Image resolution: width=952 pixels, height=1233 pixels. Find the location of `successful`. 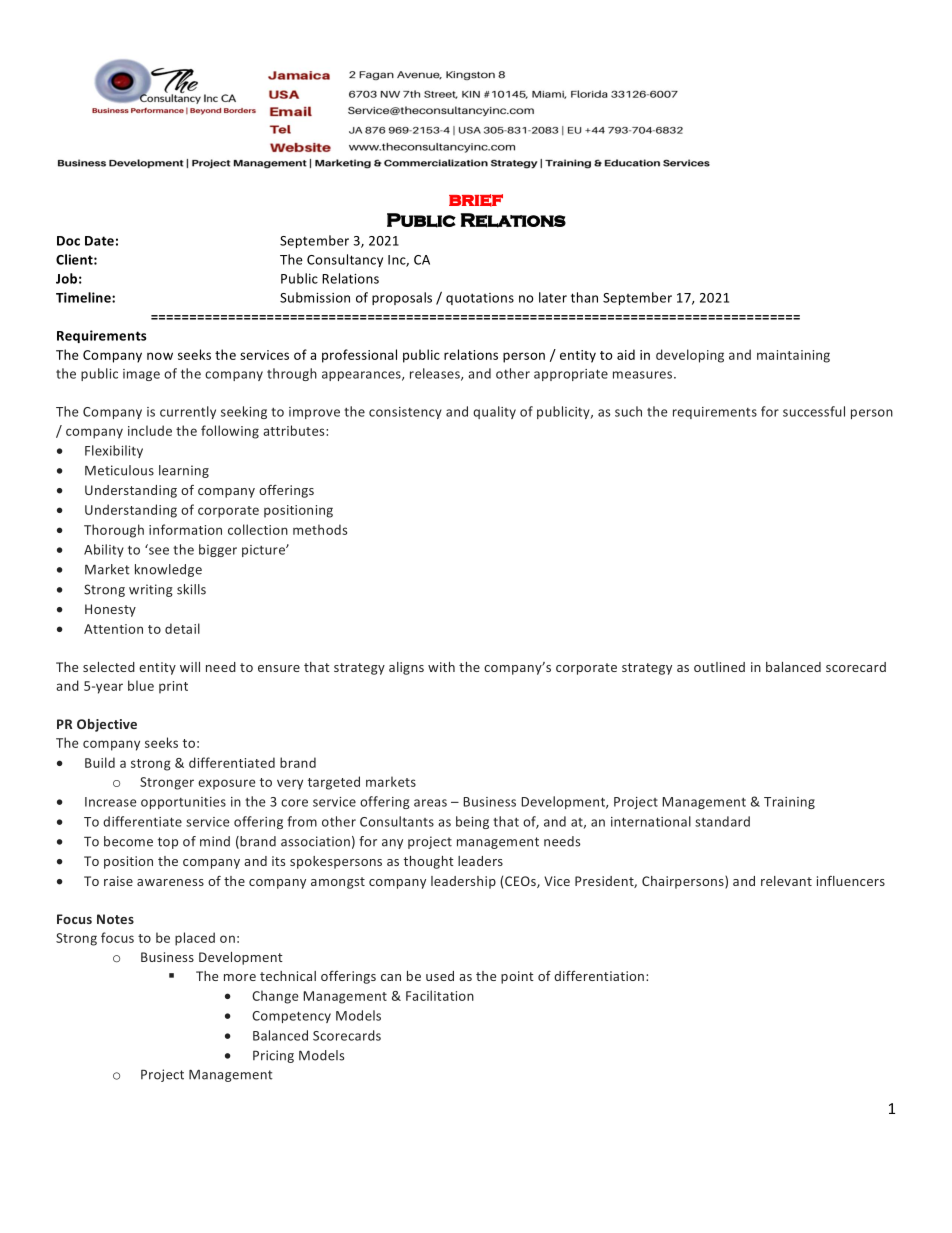

successful is located at coordinates (814, 411).
